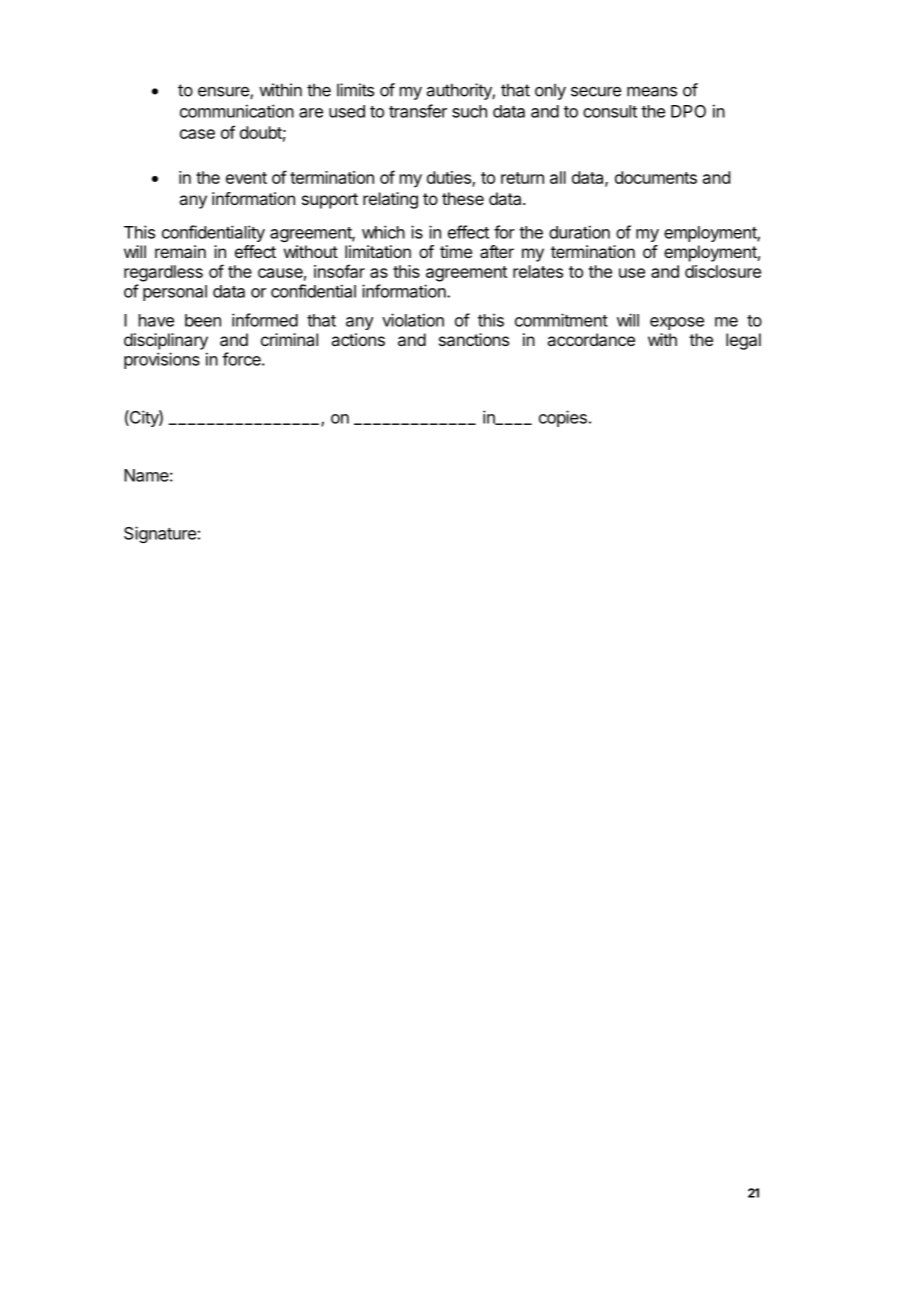 The height and width of the screenshot is (1308, 924). What do you see at coordinates (474, 339) in the screenshot?
I see `sanctions` at bounding box center [474, 339].
